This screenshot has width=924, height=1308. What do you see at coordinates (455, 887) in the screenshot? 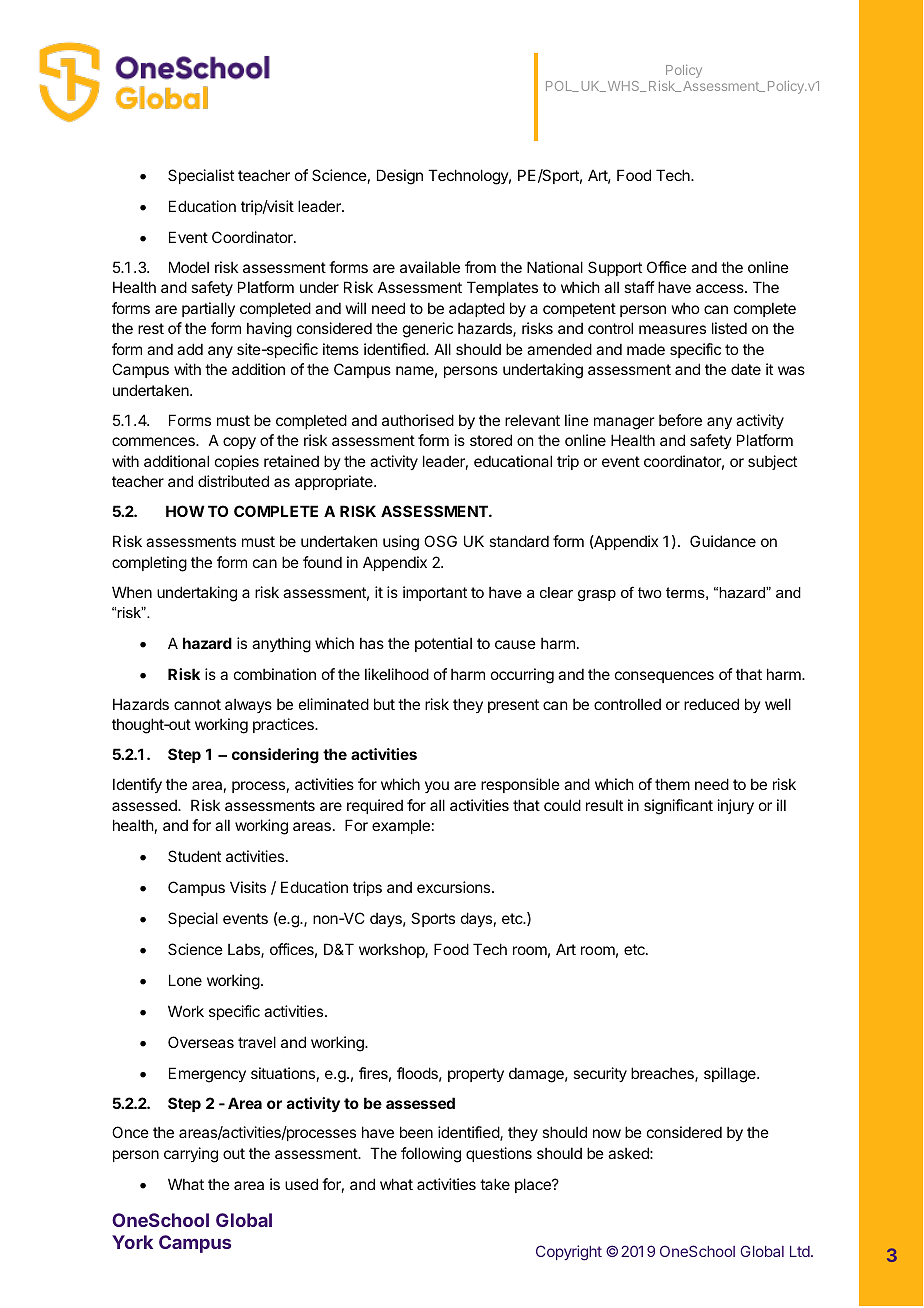
I see `excursions` at bounding box center [455, 887].
